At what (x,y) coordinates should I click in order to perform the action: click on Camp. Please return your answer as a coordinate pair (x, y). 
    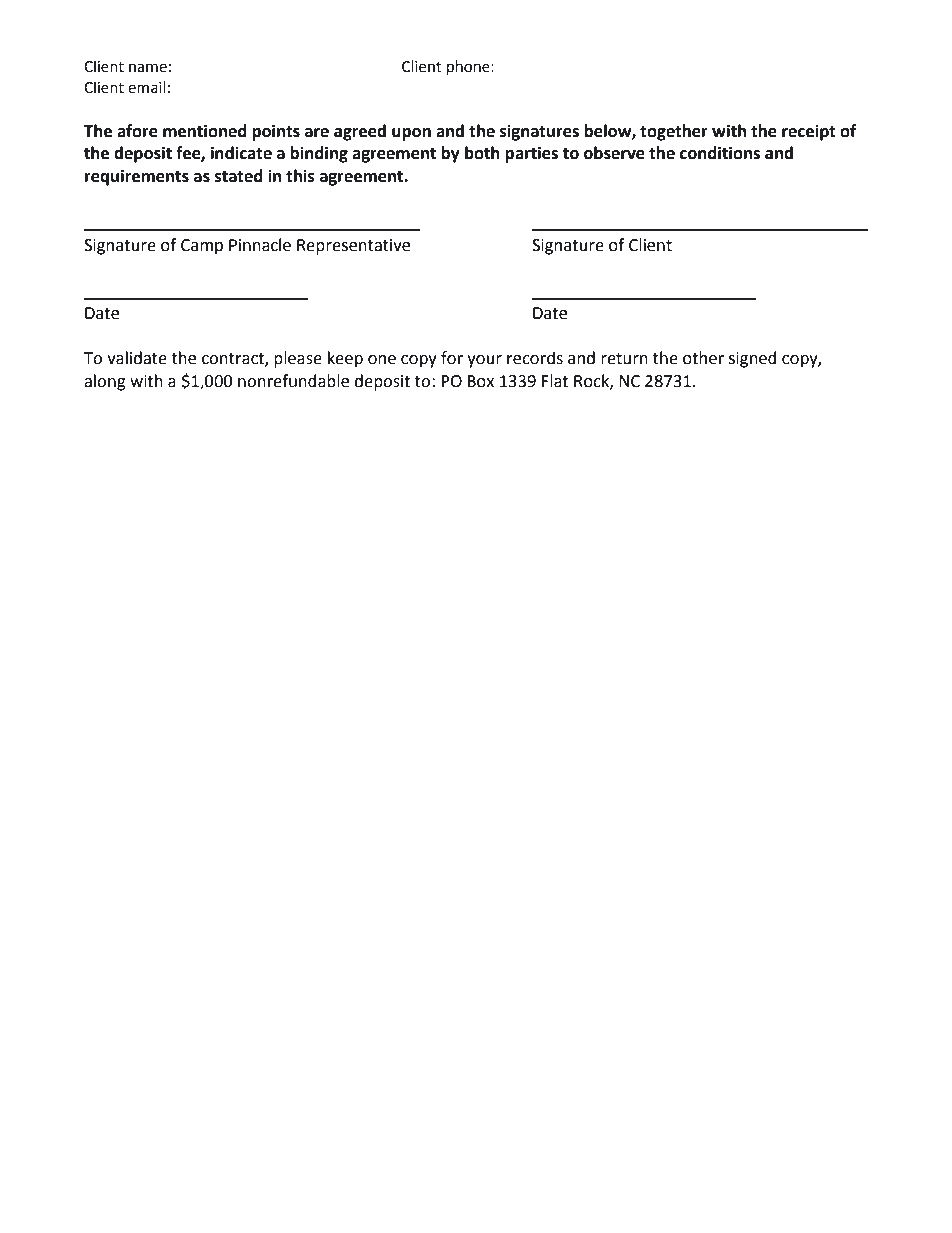
    Looking at the image, I should click on (202, 247).
